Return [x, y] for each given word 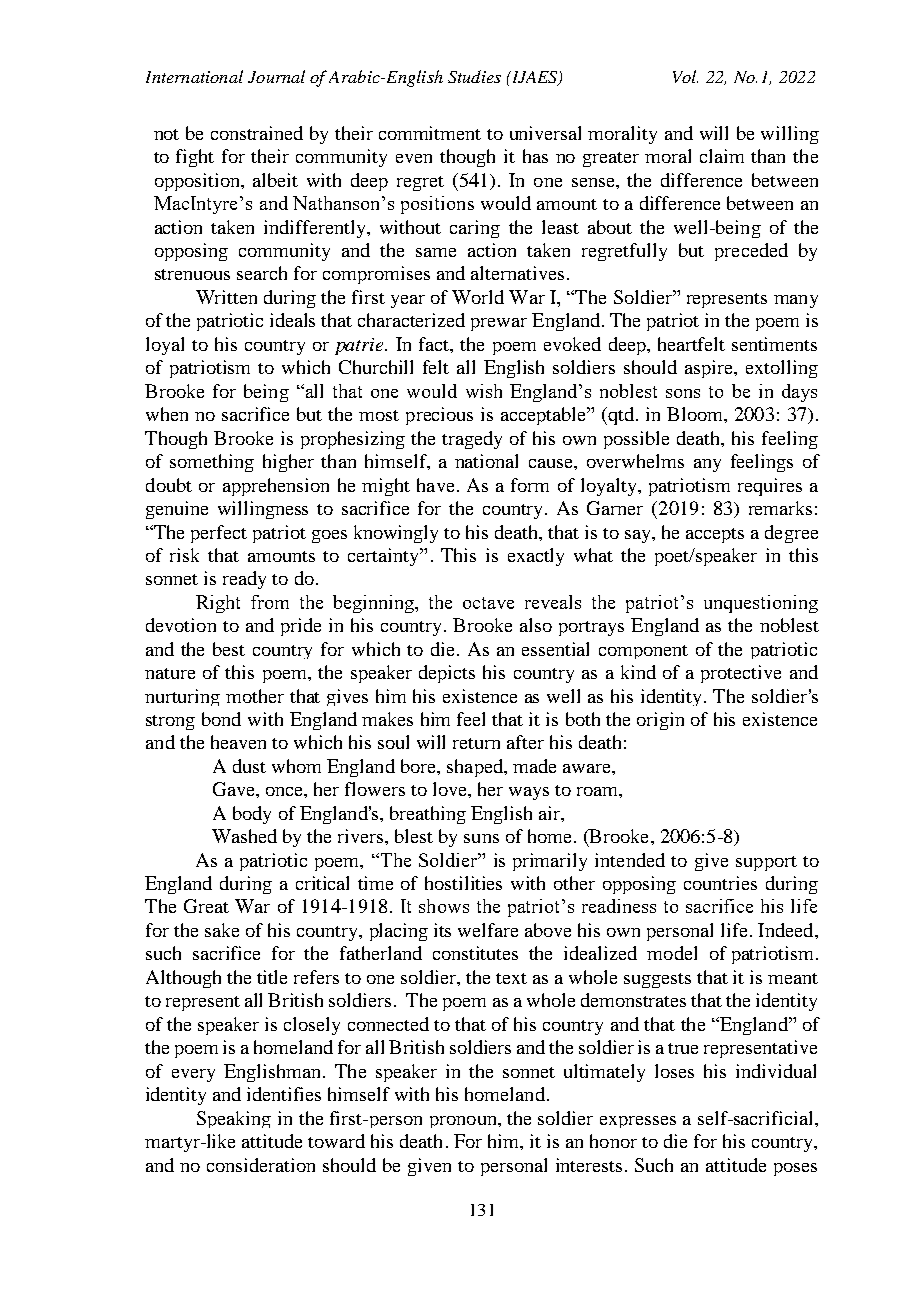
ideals [292, 320]
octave [488, 603]
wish [484, 391]
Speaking [234, 1119]
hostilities [463, 883]
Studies [474, 76]
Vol [685, 76]
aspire [710, 369]
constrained [257, 133]
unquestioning [761, 604]
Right [218, 604]
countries [720, 883]
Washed [244, 836]
